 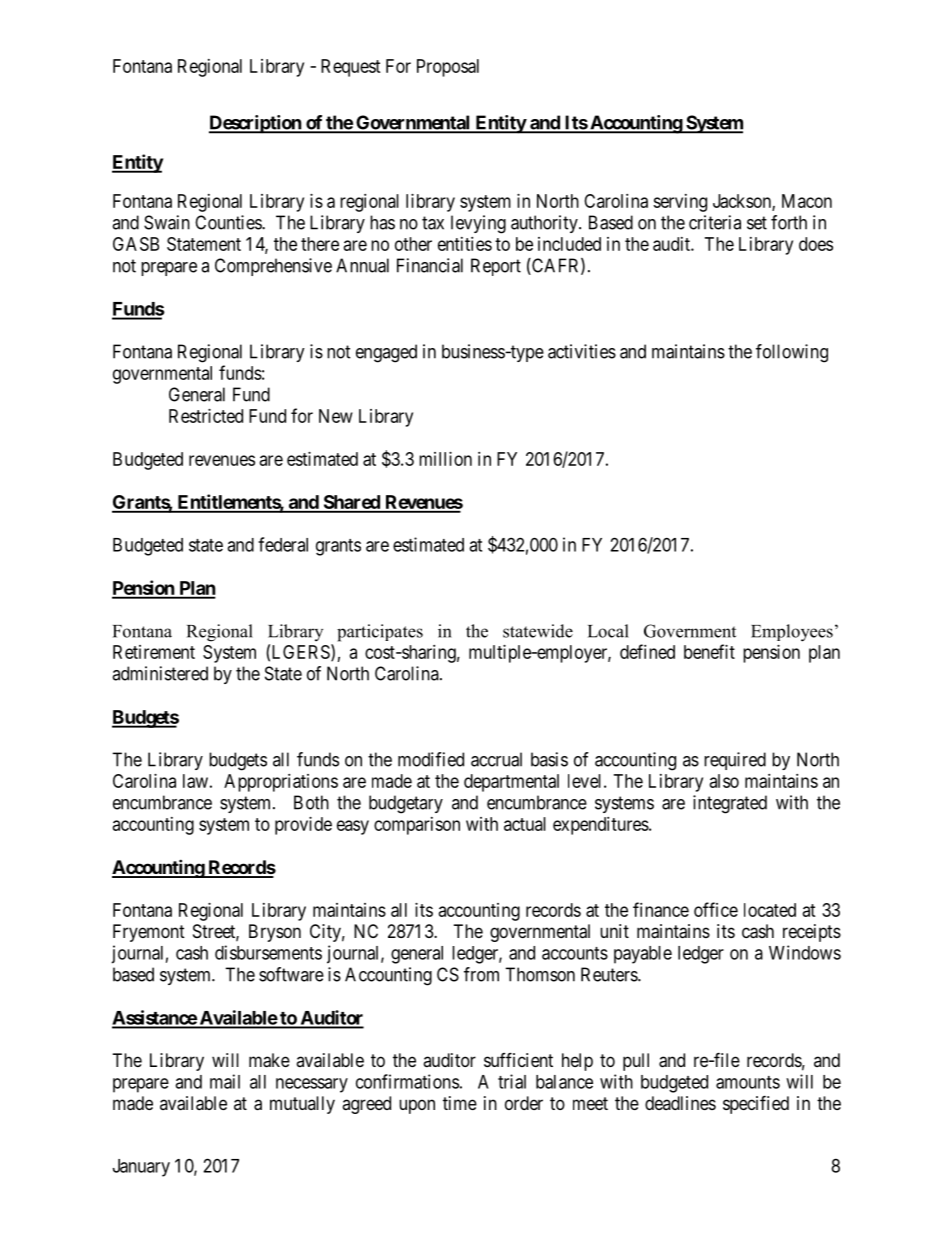 I want to click on Proposal, so click(x=448, y=68).
